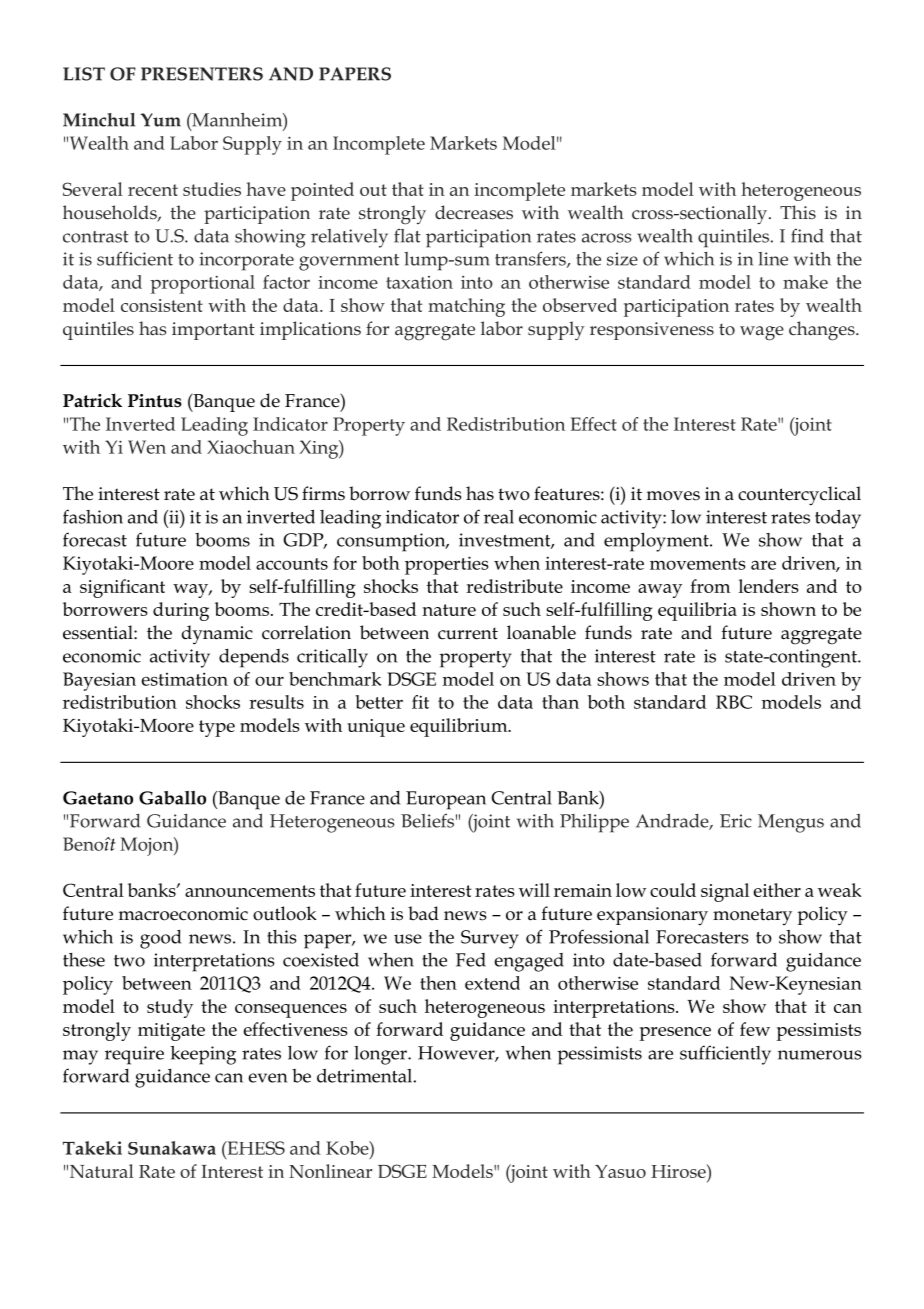  I want to click on Eric, so click(736, 821).
